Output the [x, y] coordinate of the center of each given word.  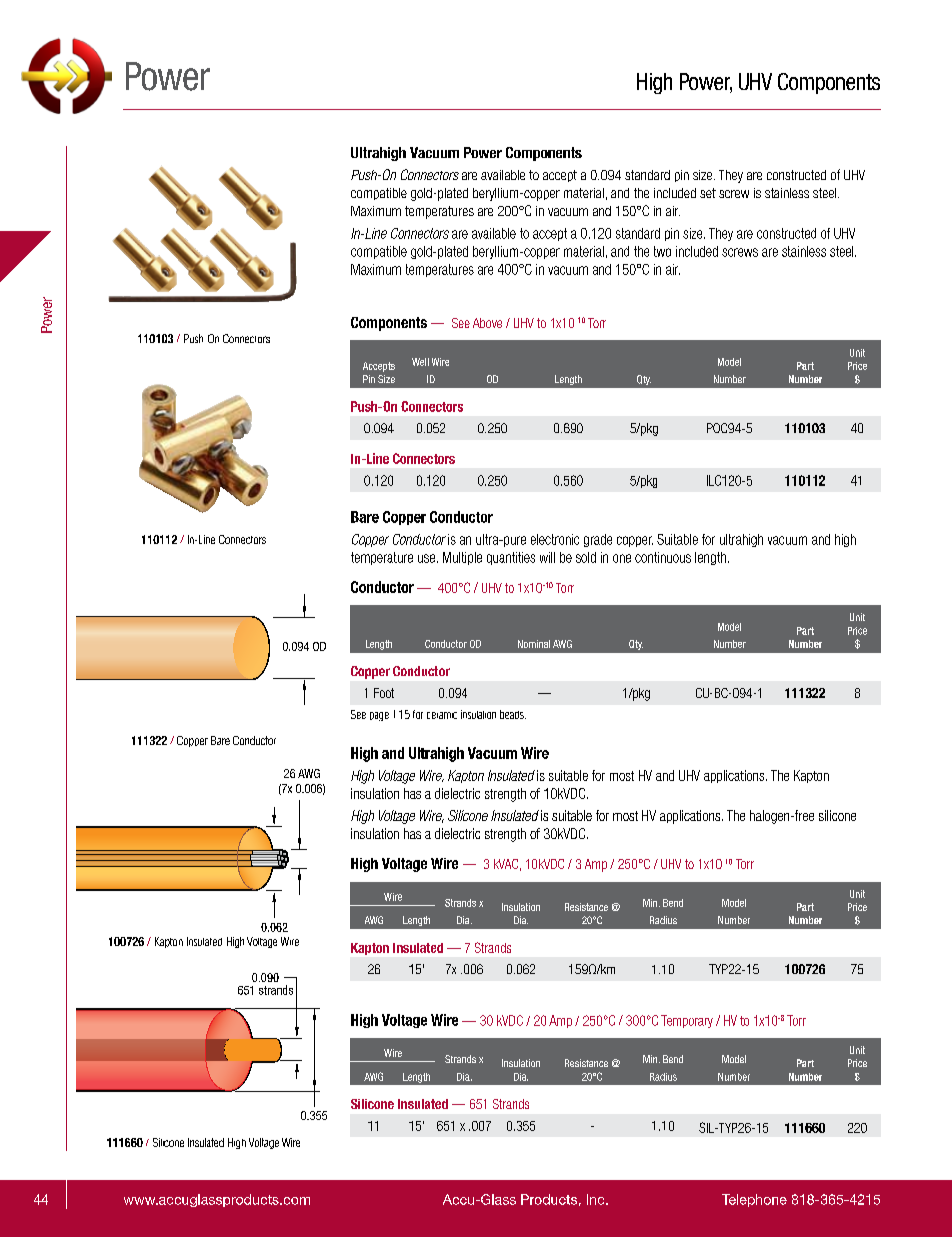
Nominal [534, 644]
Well [420, 362]
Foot [384, 693]
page [379, 716]
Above [487, 323]
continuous [663, 557]
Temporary [687, 1021]
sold [586, 557]
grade [598, 540]
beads [513, 714]
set [708, 193]
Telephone [754, 1200]
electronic [555, 539]
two [662, 251]
